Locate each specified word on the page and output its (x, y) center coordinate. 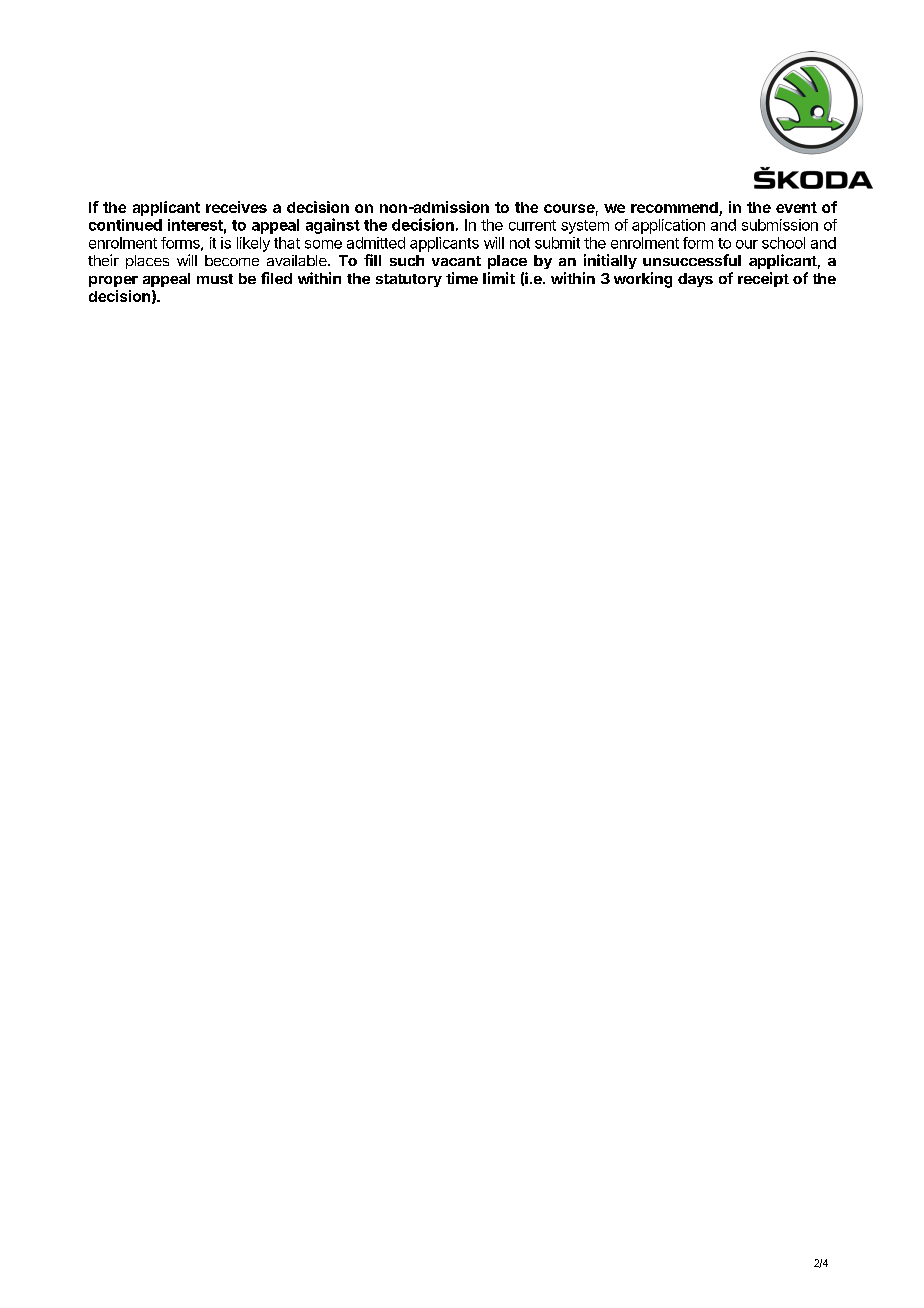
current (532, 225)
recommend (675, 209)
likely (253, 244)
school (783, 243)
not (520, 243)
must (215, 279)
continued (125, 225)
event (796, 207)
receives (236, 207)
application (668, 226)
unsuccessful (692, 260)
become (232, 260)
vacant (456, 261)
